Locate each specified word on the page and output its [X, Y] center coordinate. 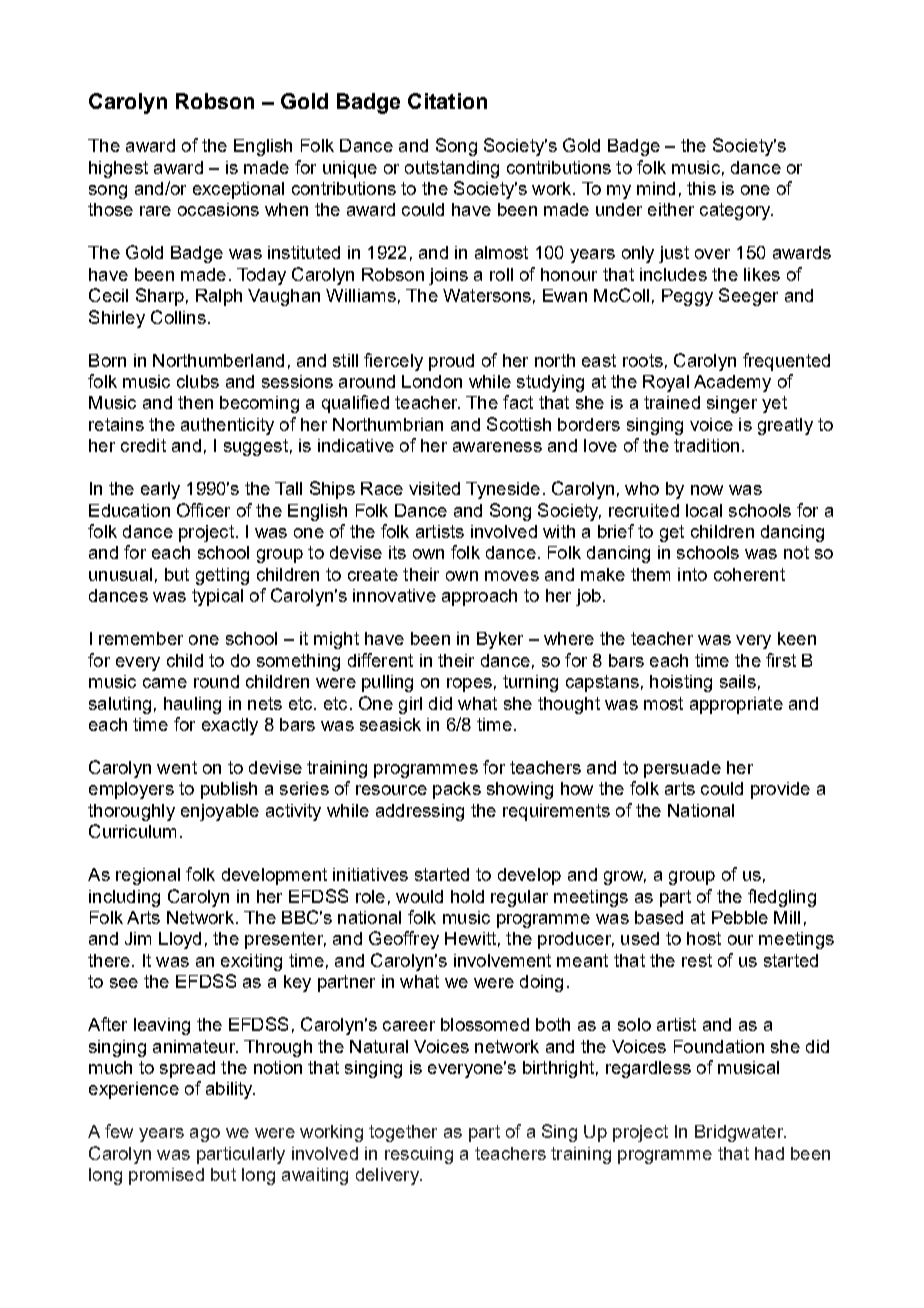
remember [141, 638]
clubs [198, 381]
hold [467, 896]
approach [479, 597]
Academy [732, 383]
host [704, 938]
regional [148, 876]
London [432, 381]
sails [738, 681]
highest [118, 169]
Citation [447, 101]
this [701, 188]
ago [205, 1135]
